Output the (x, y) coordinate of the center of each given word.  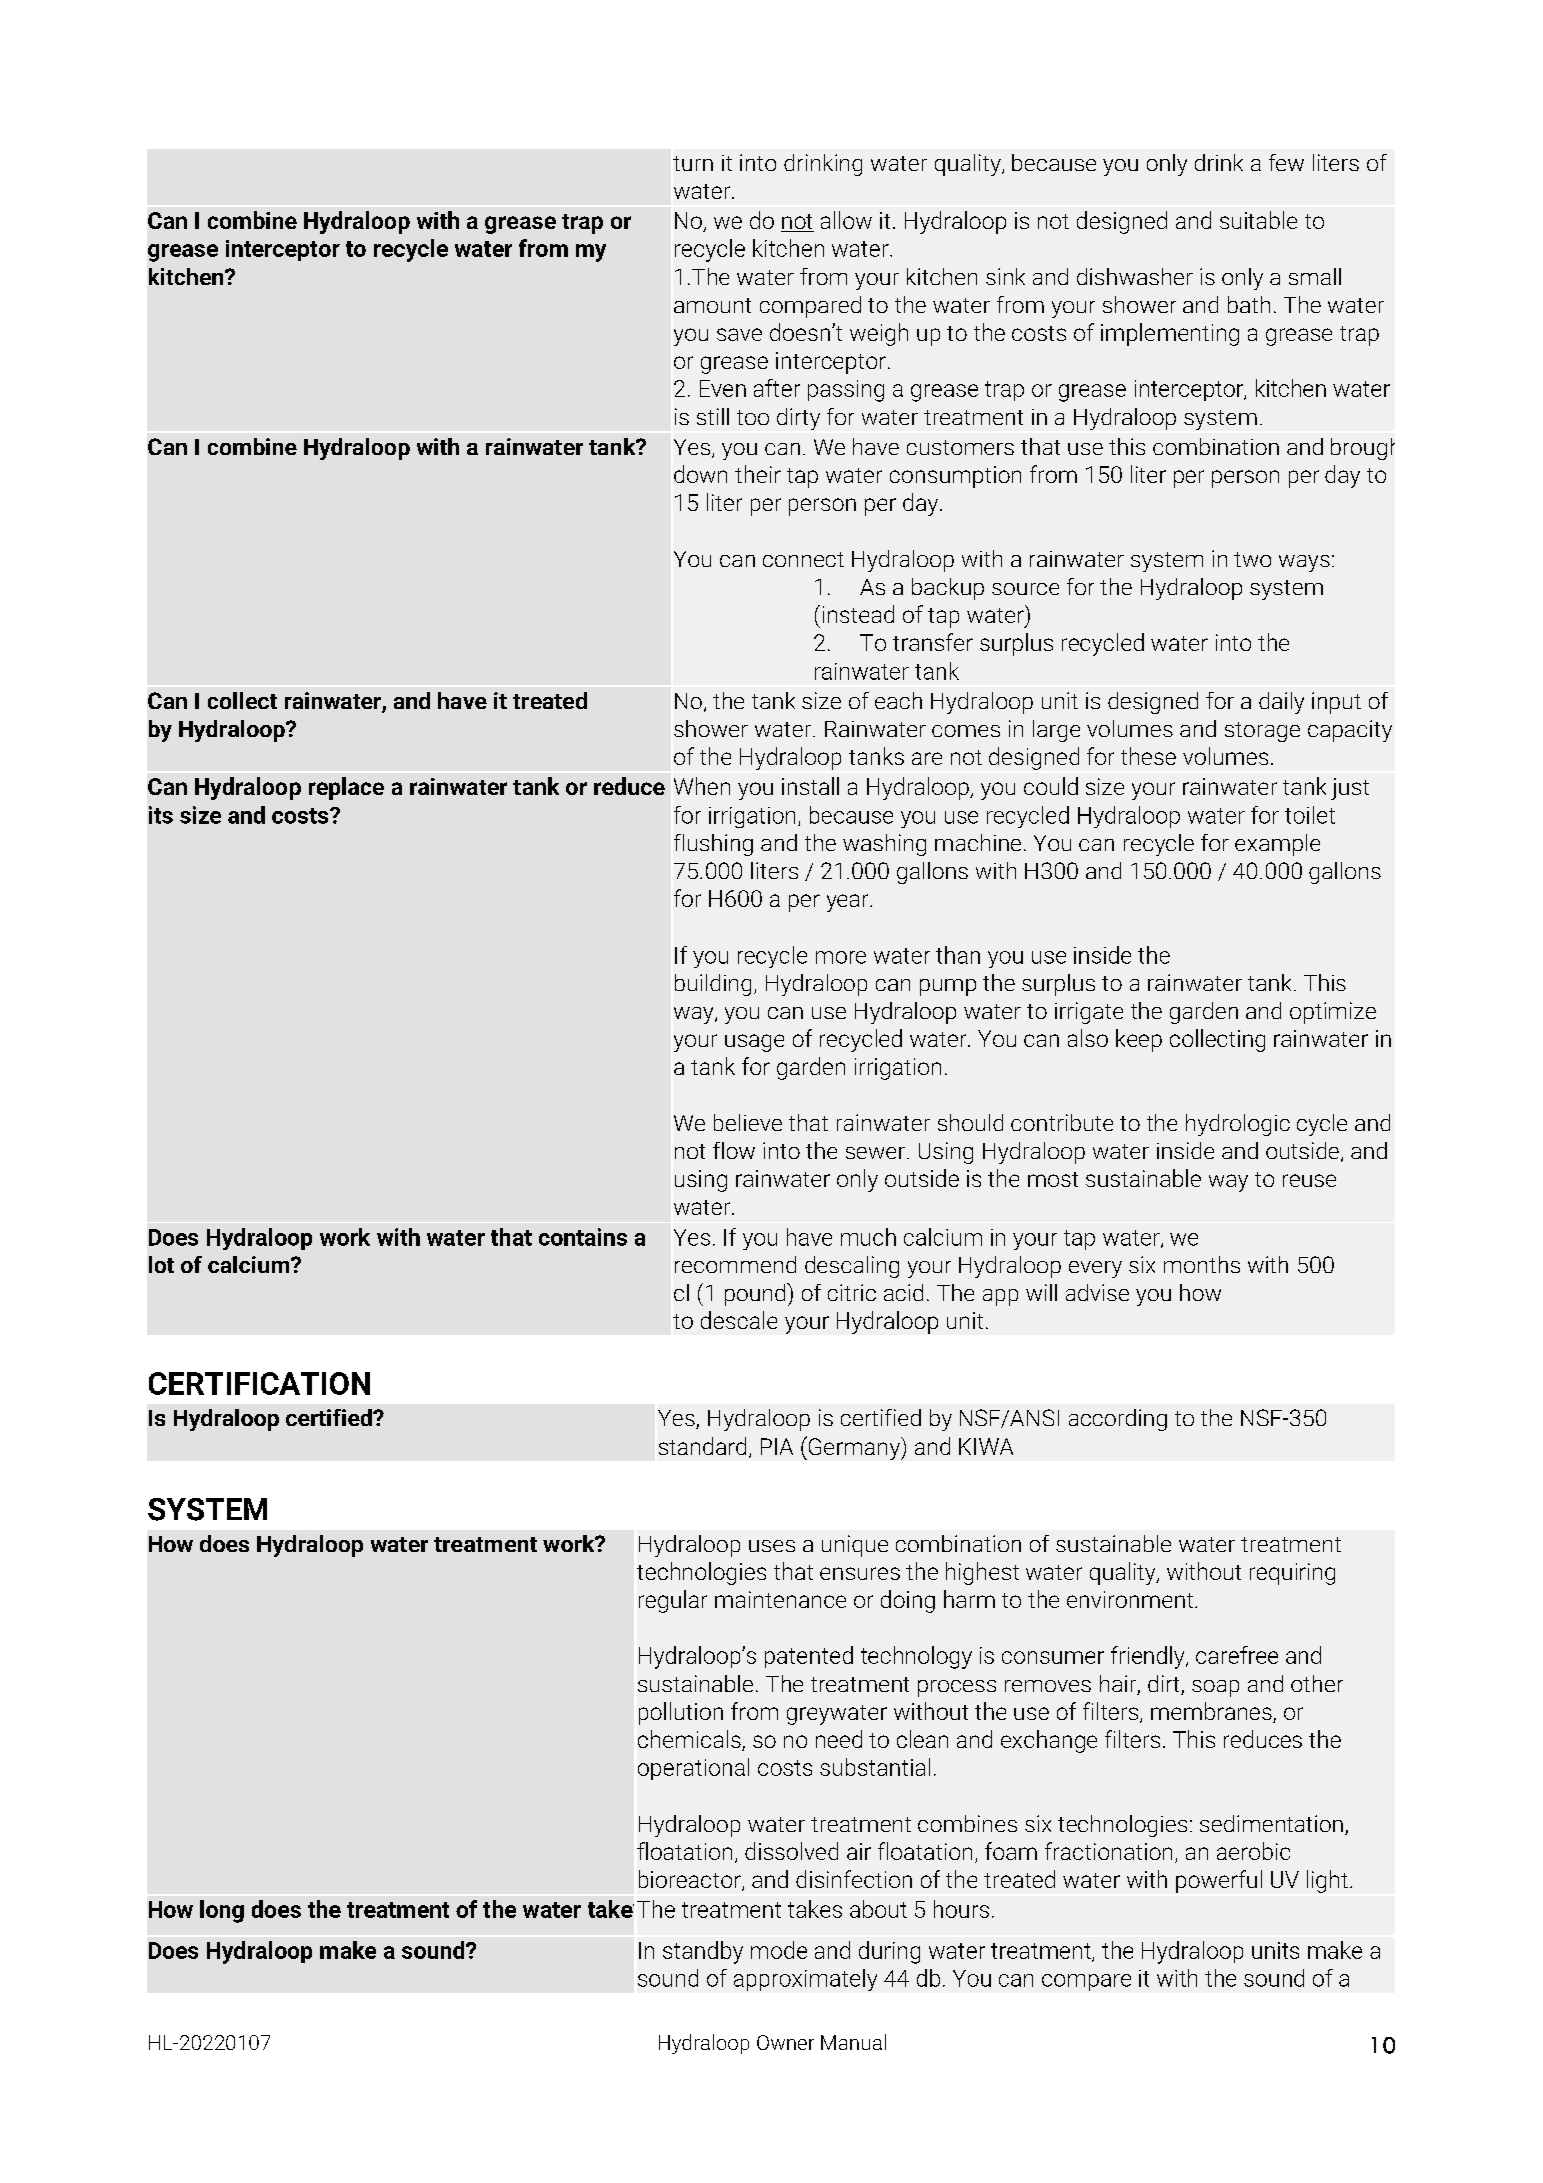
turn (693, 163)
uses (772, 1546)
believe (748, 1122)
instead (858, 614)
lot (161, 1264)
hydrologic (1238, 1125)
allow (846, 220)
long (222, 1911)
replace (346, 788)
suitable (1258, 220)
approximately (805, 1980)
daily (1281, 703)
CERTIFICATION (259, 1383)
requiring (1292, 1574)
